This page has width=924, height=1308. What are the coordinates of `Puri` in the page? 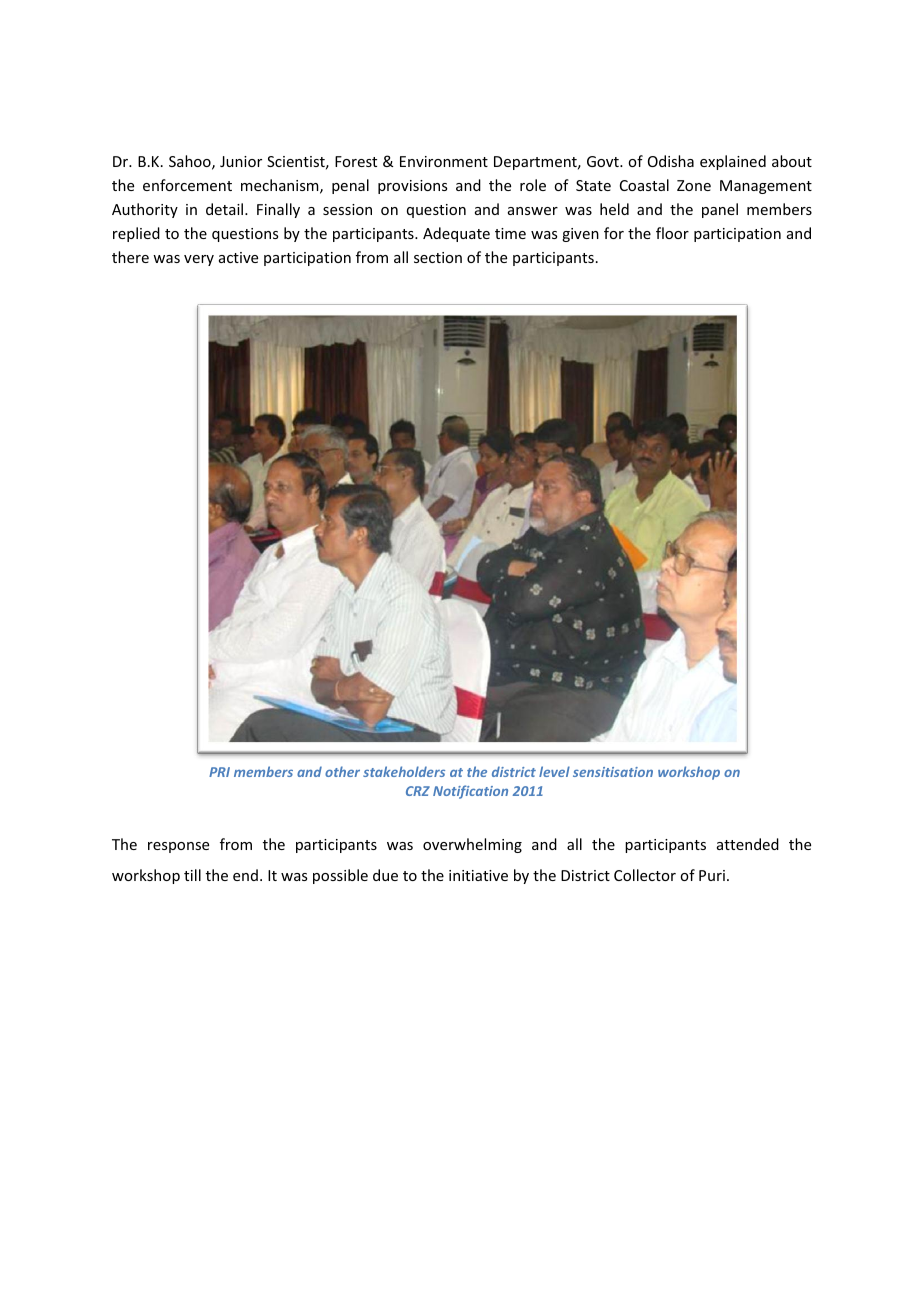 It's located at (712, 875).
